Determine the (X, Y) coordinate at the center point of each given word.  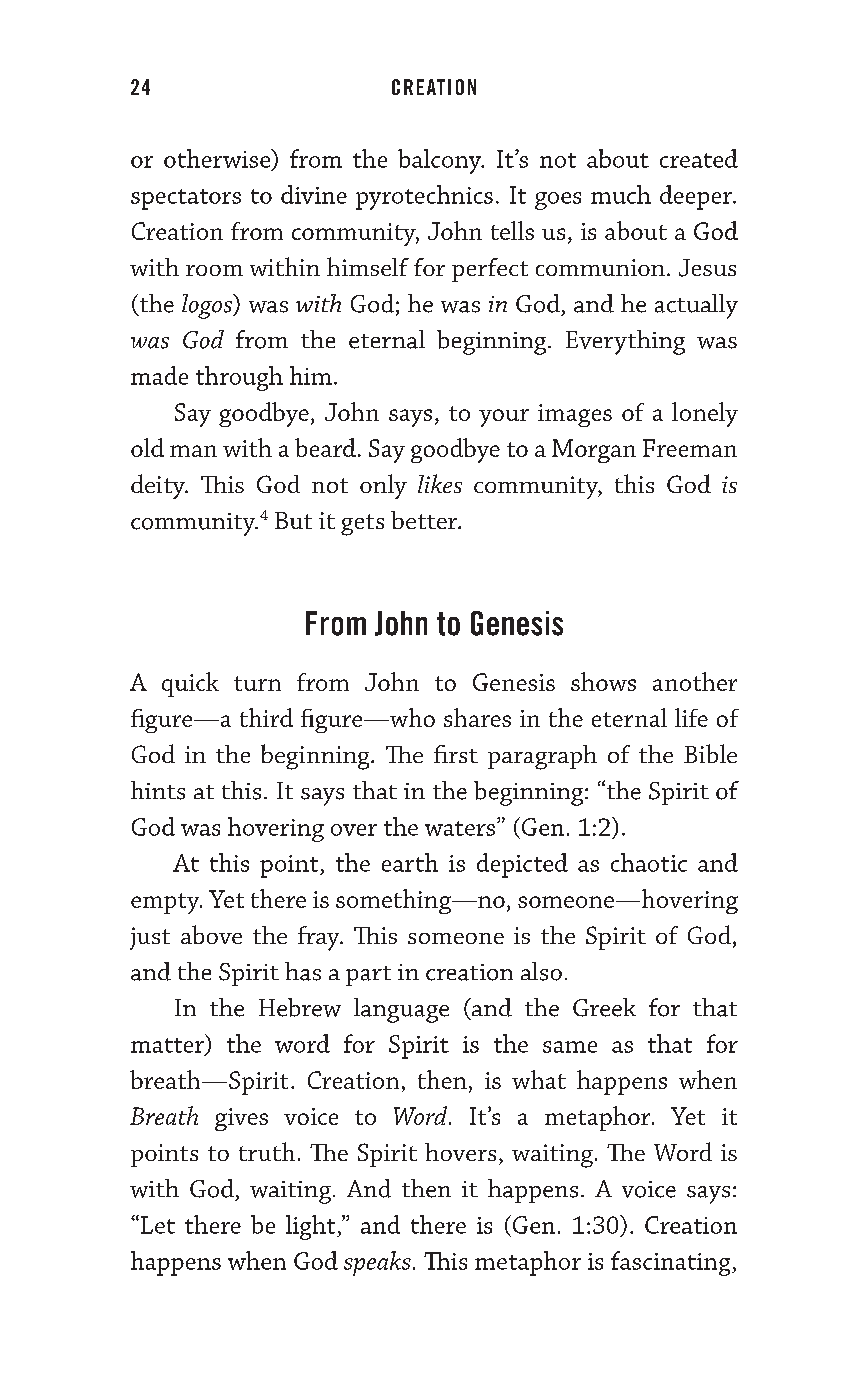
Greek (604, 1007)
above (211, 934)
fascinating (672, 1263)
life (691, 717)
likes (440, 483)
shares (477, 717)
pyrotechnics (424, 197)
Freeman (690, 448)
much (621, 194)
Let (156, 1224)
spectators (186, 199)
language (401, 1010)
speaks (377, 1263)
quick (190, 684)
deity (159, 486)
